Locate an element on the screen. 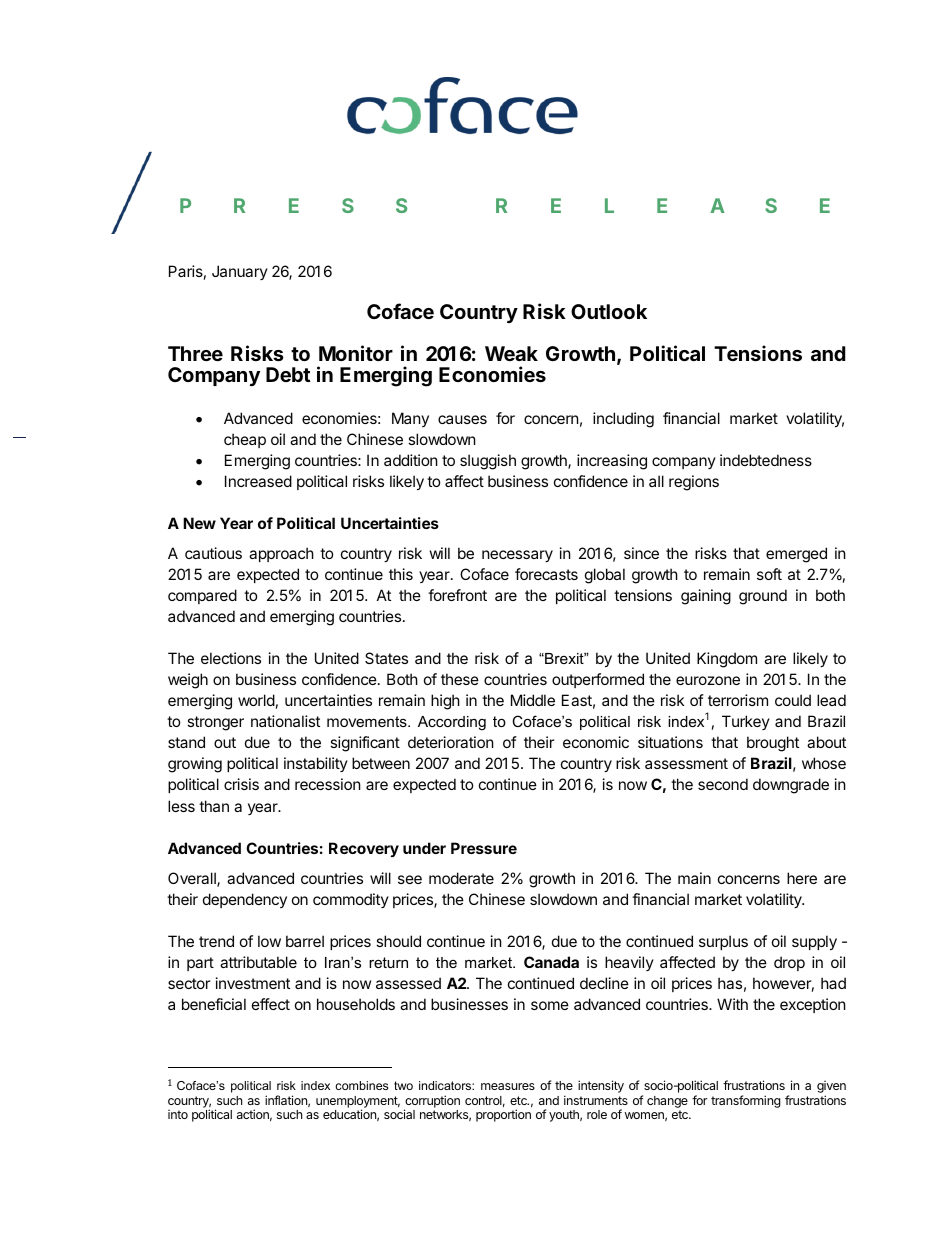 The image size is (952, 1233). Middle is located at coordinates (533, 700).
